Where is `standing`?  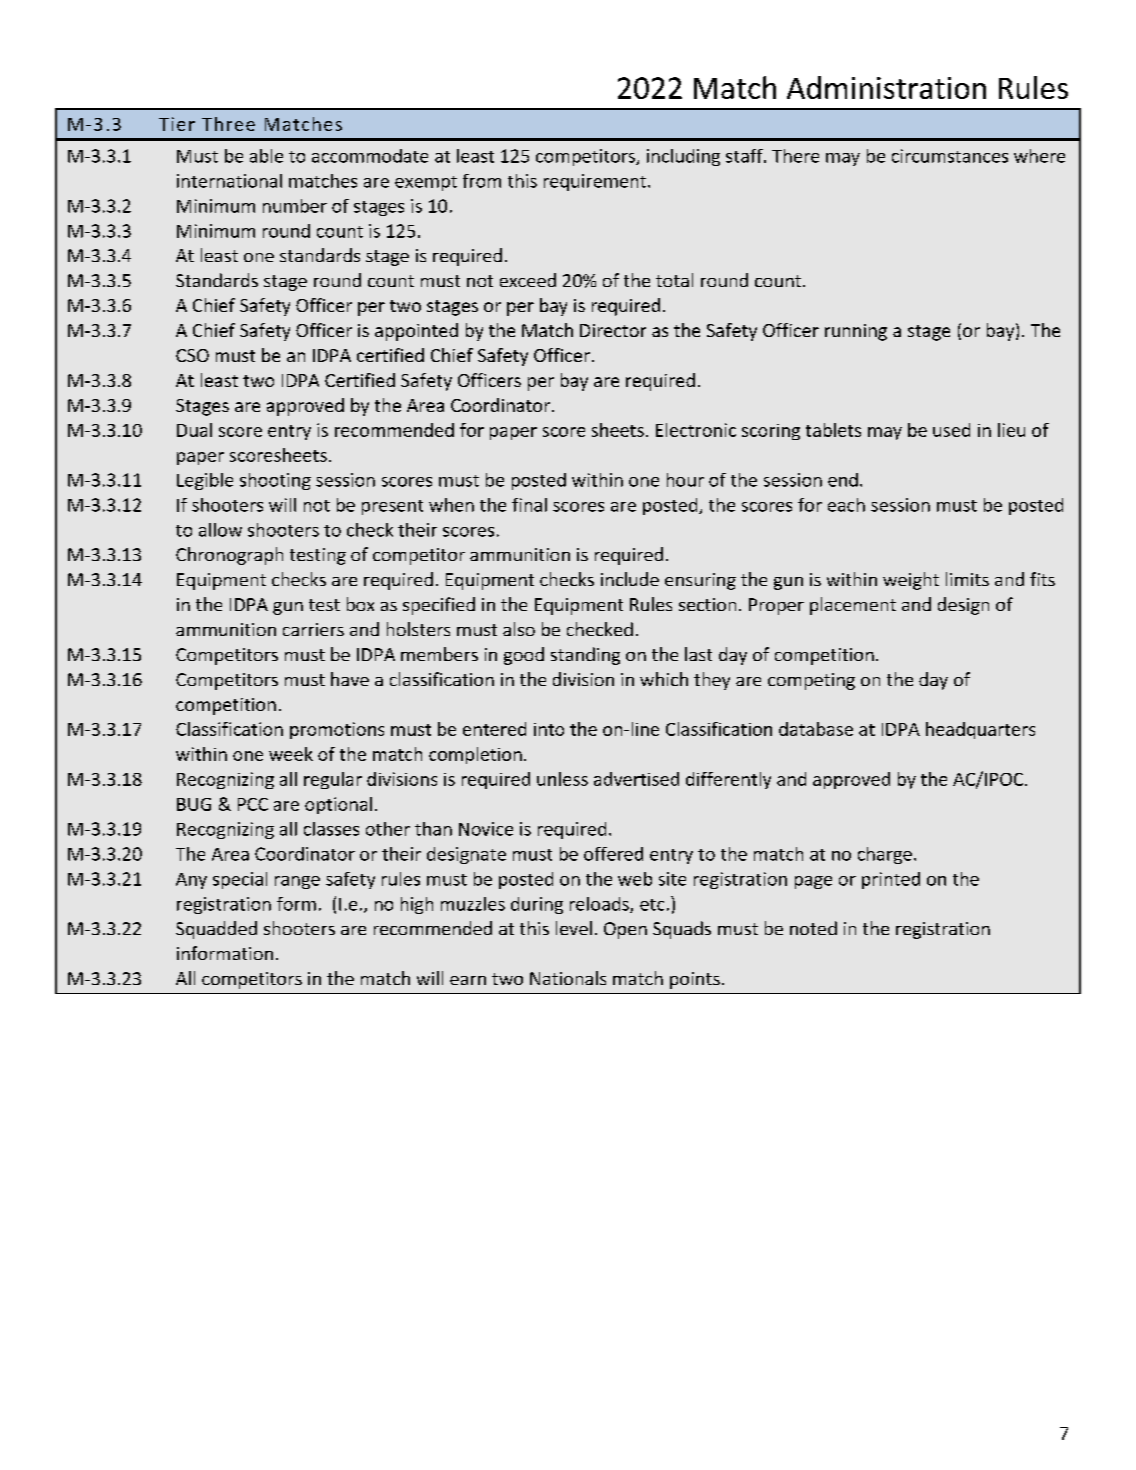 standing is located at coordinates (585, 656).
